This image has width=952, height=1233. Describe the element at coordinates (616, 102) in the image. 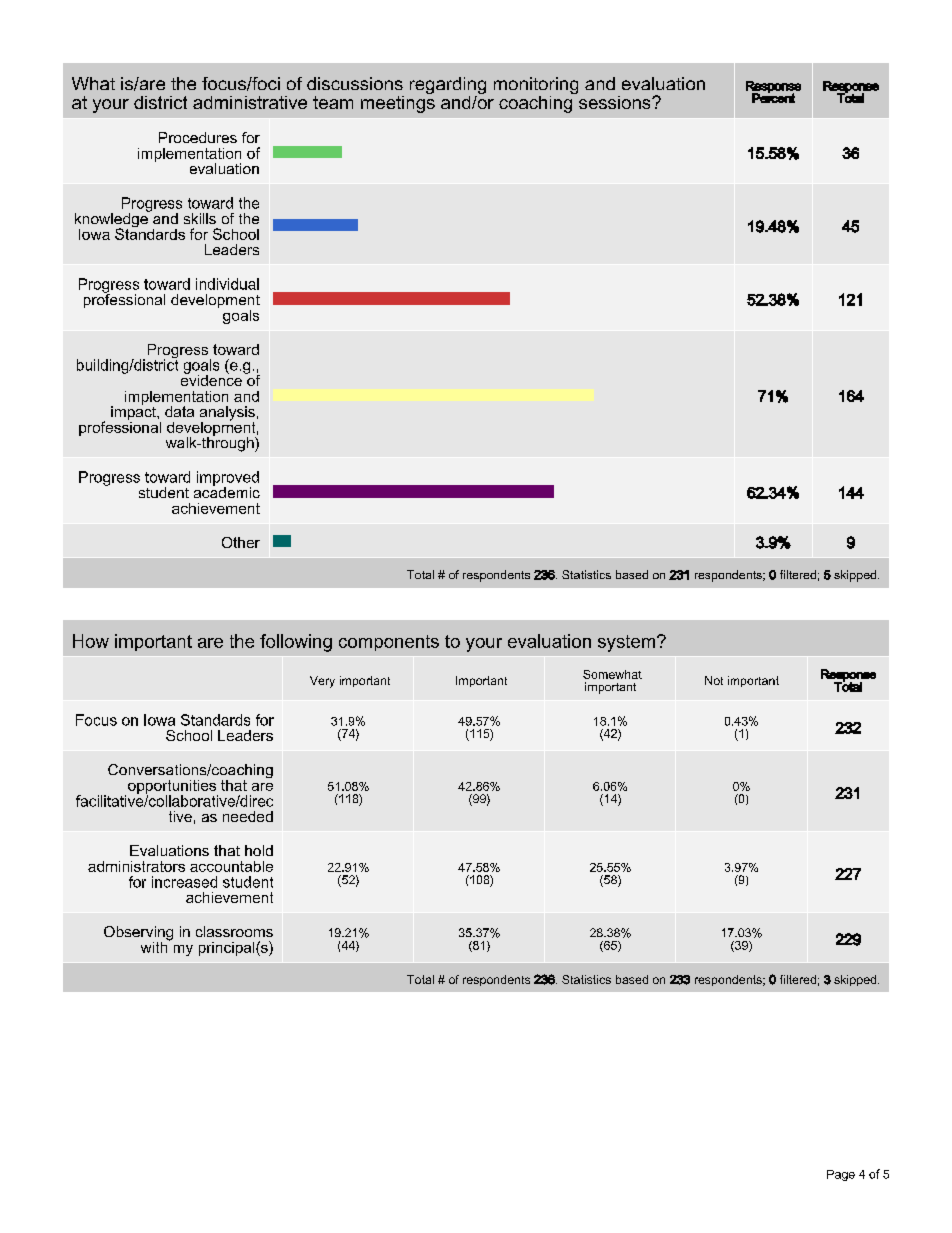

I see `sessions` at that location.
